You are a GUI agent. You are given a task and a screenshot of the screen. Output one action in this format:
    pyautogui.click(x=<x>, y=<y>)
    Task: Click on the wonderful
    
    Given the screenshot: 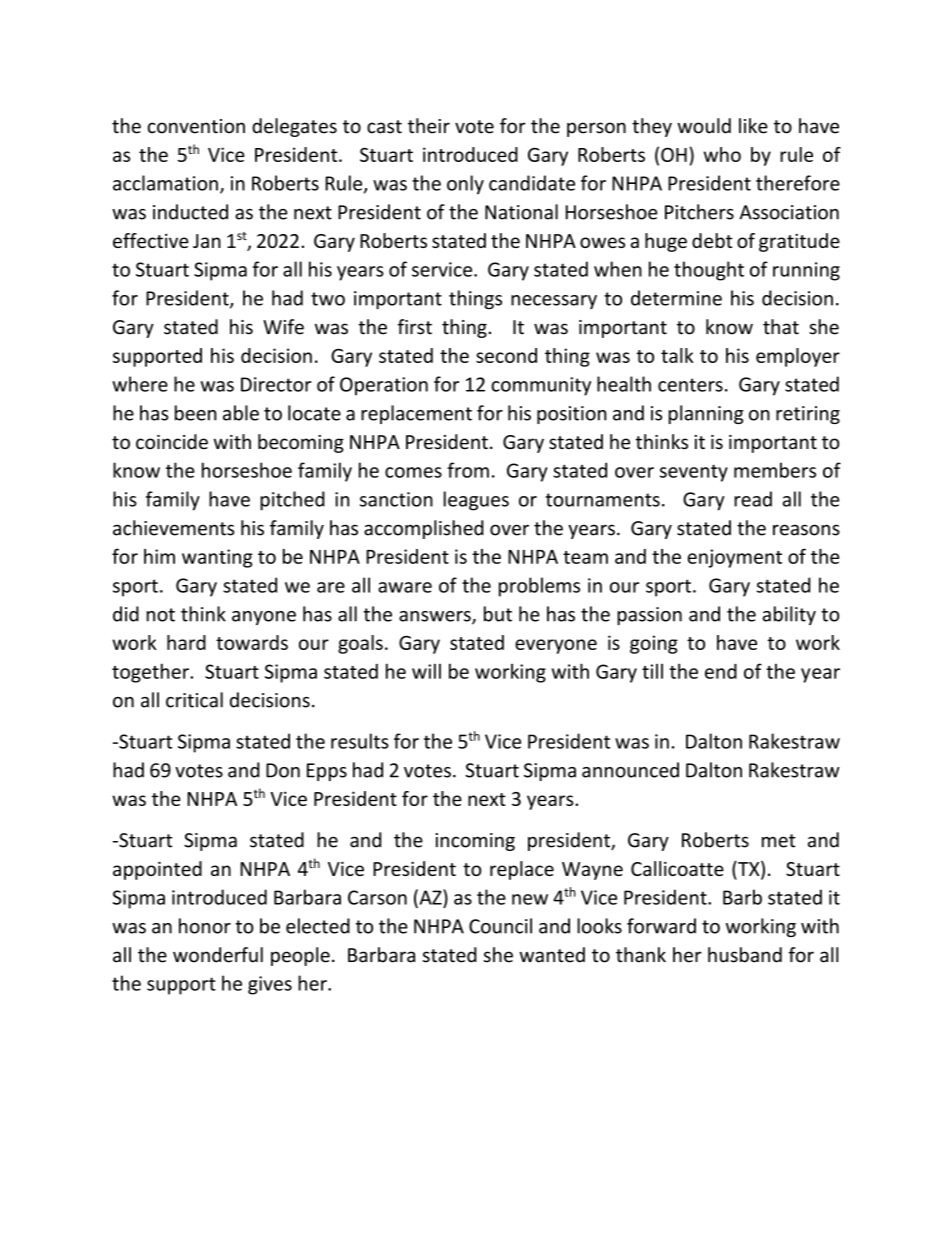 What is the action you would take?
    pyautogui.click(x=218, y=955)
